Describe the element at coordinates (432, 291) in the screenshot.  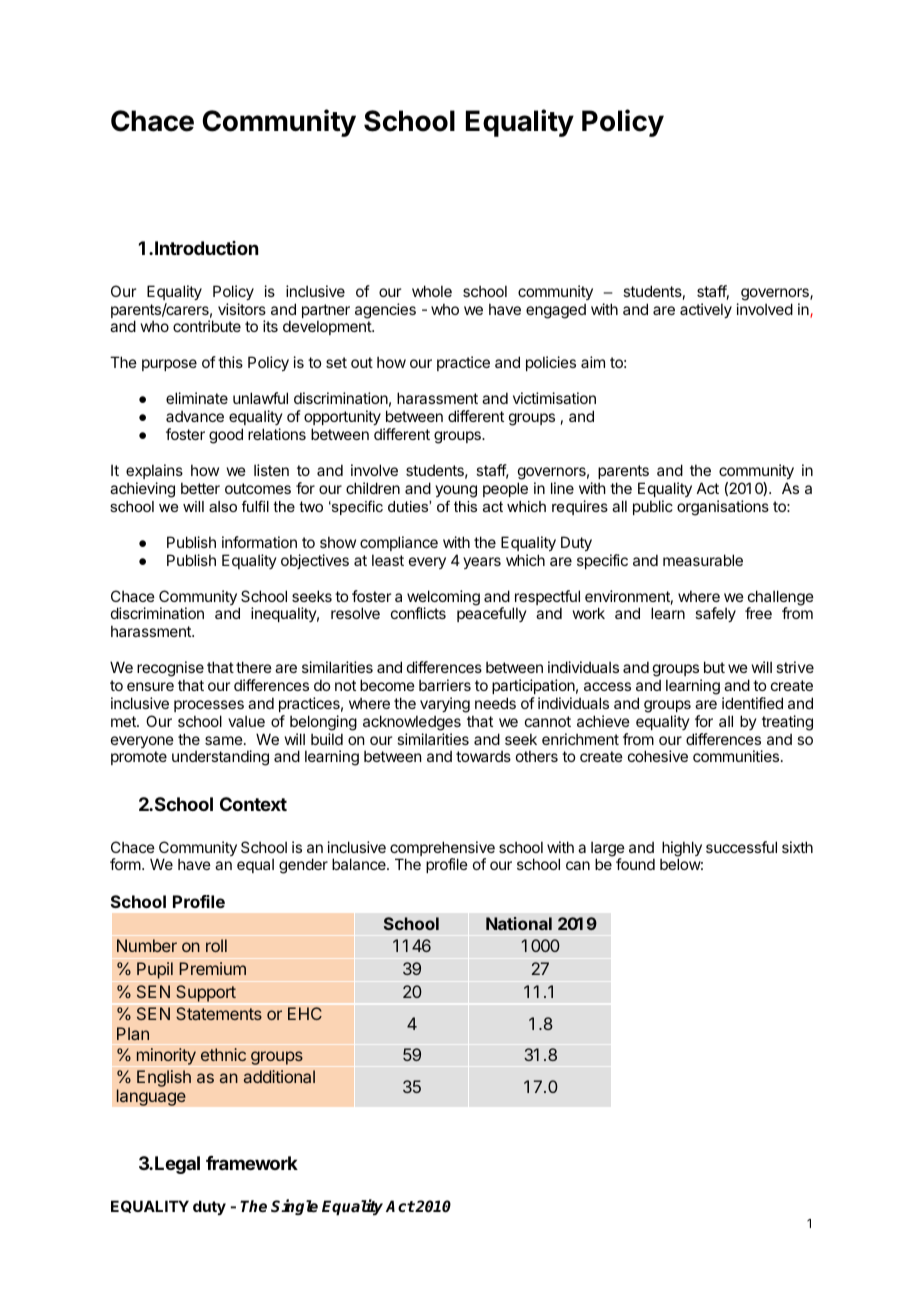
I see `whole` at that location.
